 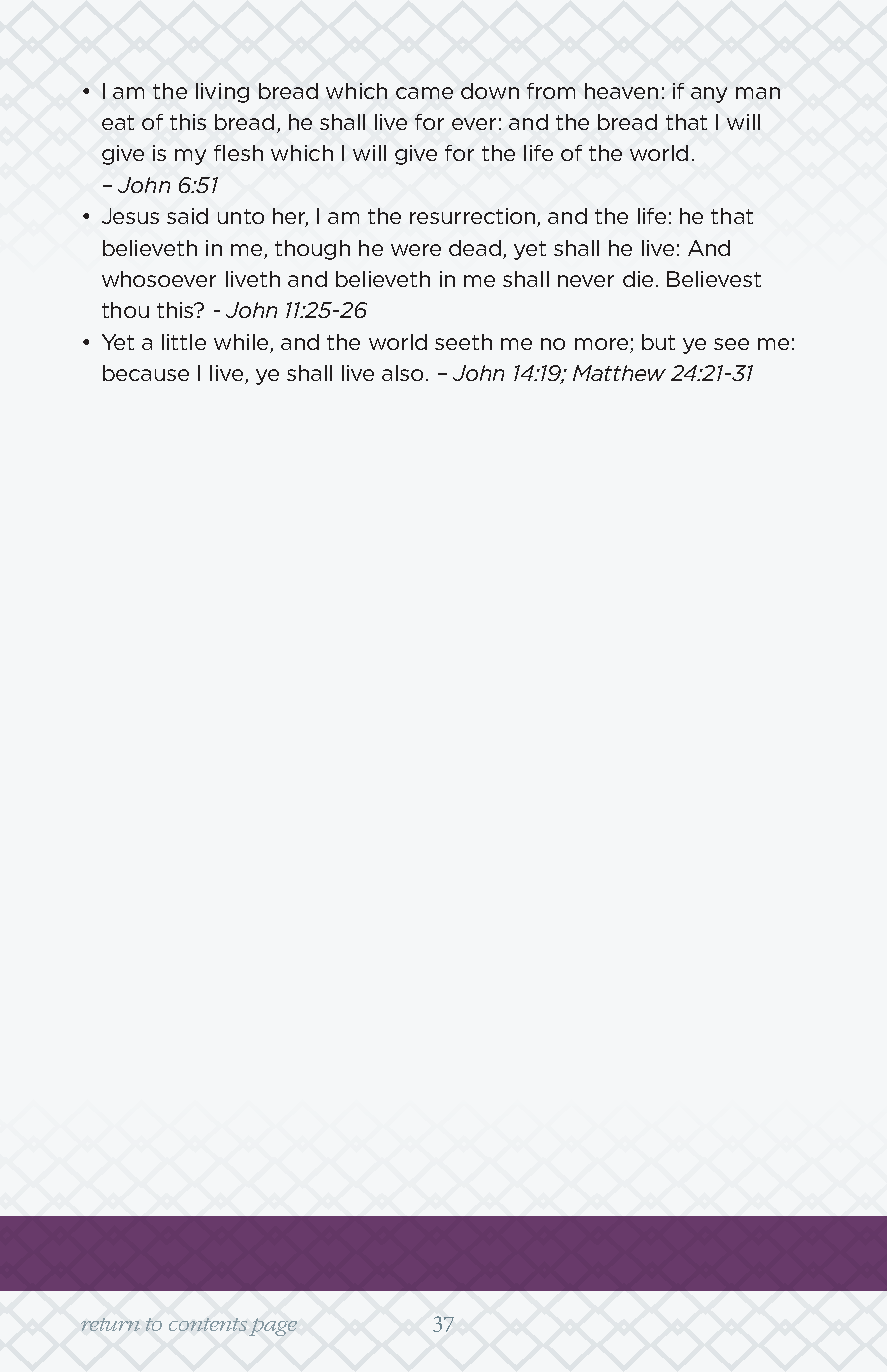 What do you see at coordinates (619, 373) in the screenshot?
I see `Matthew` at bounding box center [619, 373].
